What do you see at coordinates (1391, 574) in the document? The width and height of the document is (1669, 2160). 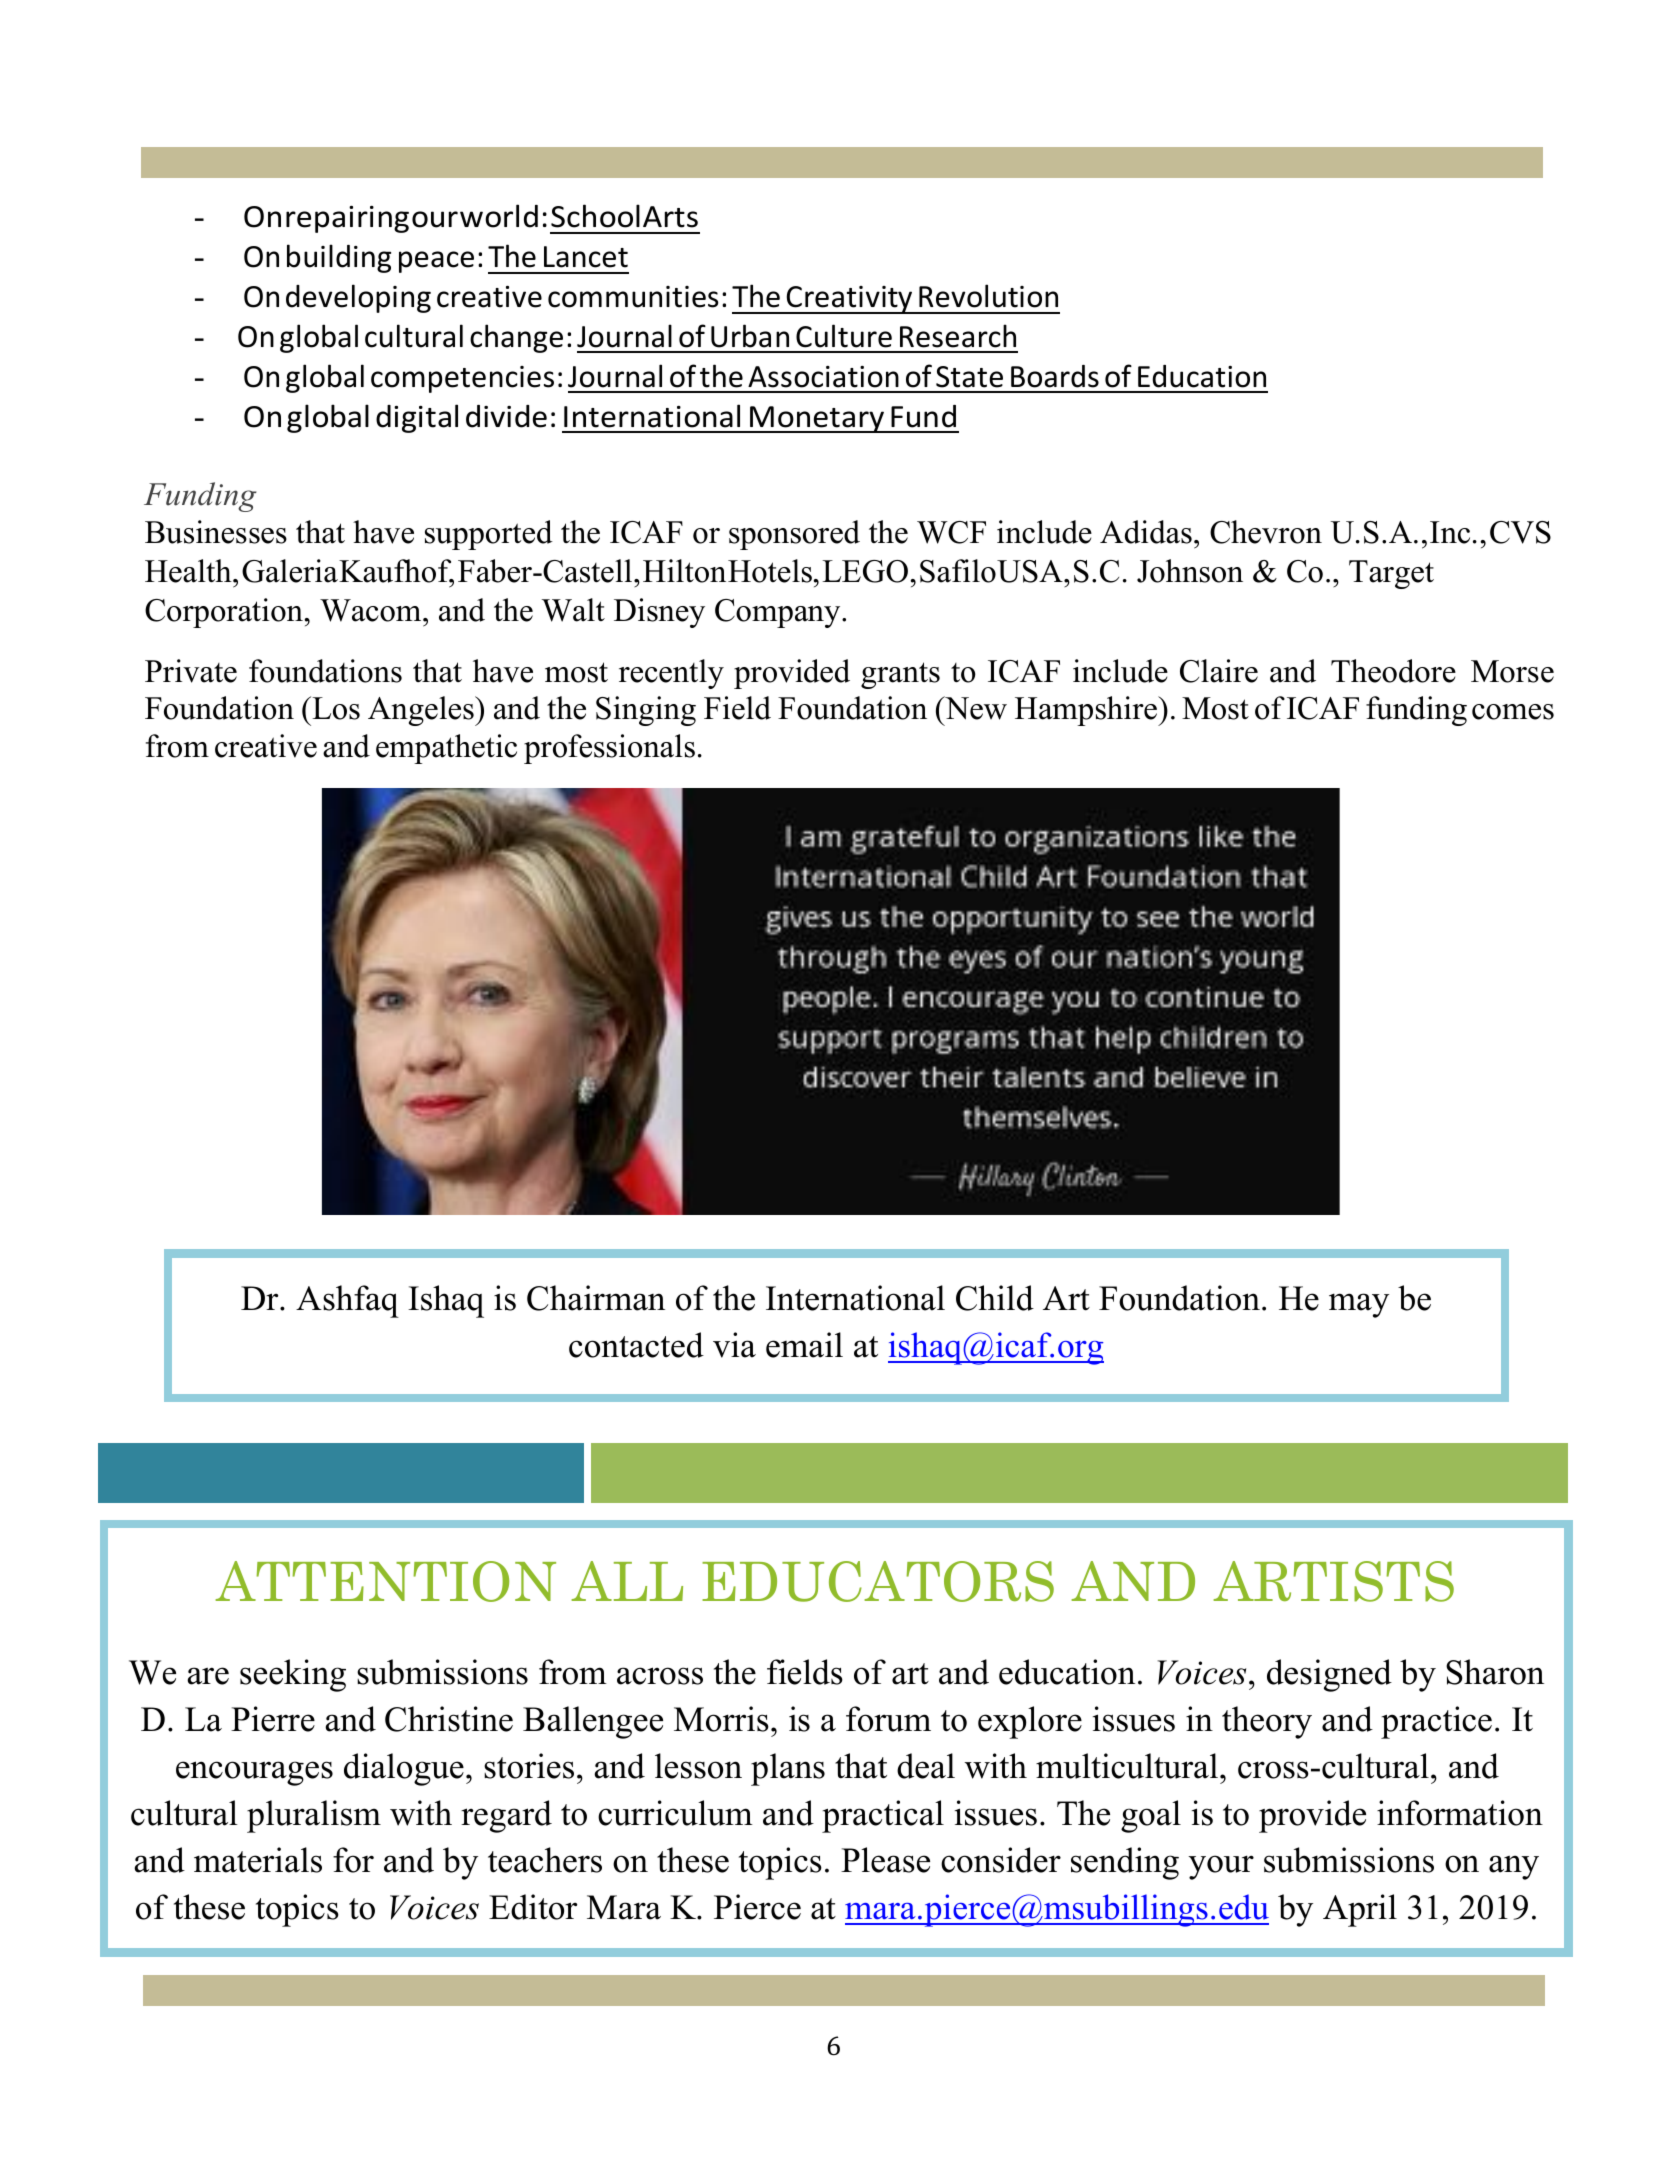 I see `Target` at bounding box center [1391, 574].
